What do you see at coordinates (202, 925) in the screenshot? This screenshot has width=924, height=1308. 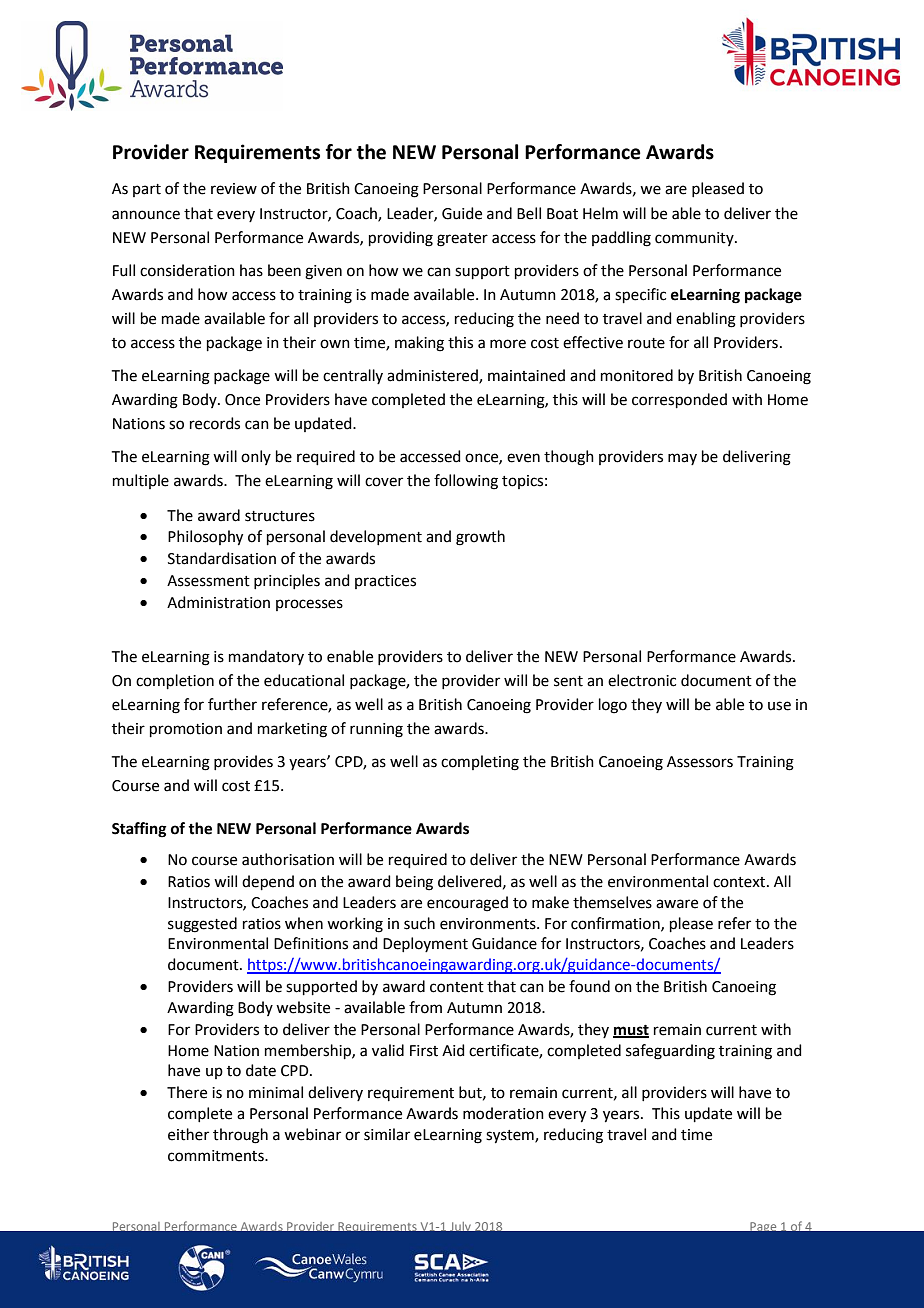 I see `suggested` at bounding box center [202, 925].
